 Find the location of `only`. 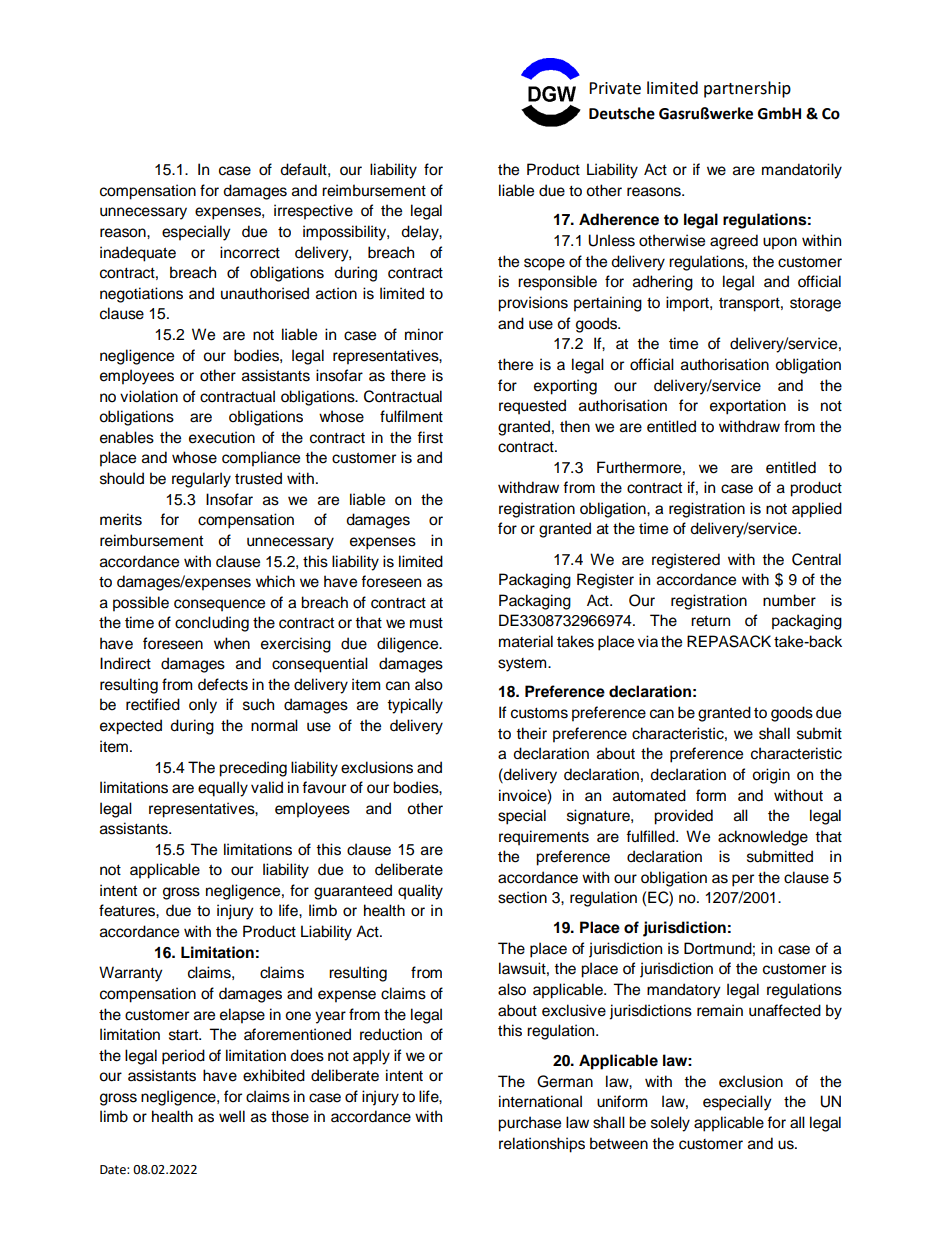

only is located at coordinates (203, 706).
